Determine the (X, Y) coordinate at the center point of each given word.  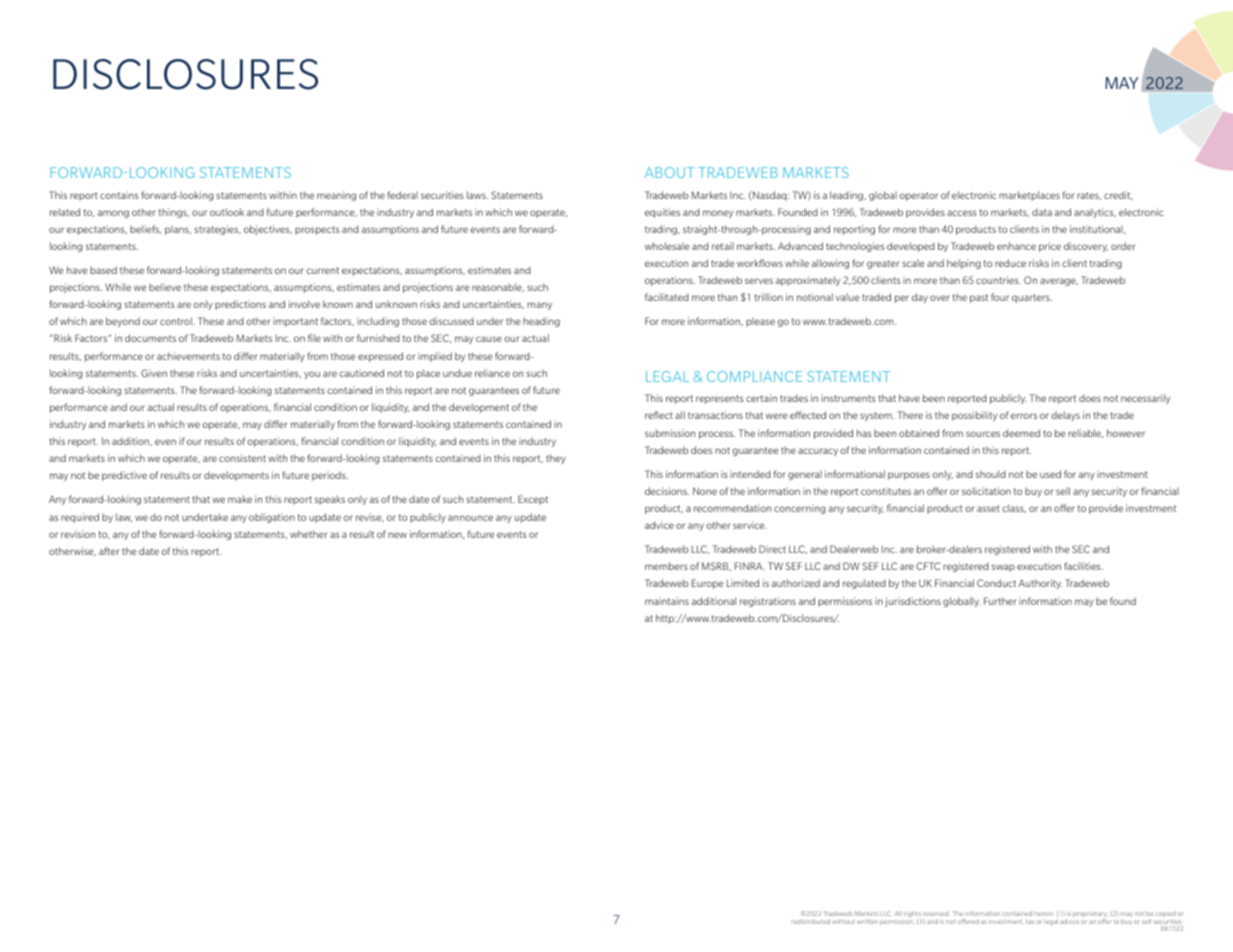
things (174, 213)
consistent (242, 458)
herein (1043, 913)
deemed (1021, 433)
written (867, 922)
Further (1000, 601)
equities (662, 213)
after (109, 551)
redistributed (810, 921)
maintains (667, 601)
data (1042, 212)
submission (670, 433)
